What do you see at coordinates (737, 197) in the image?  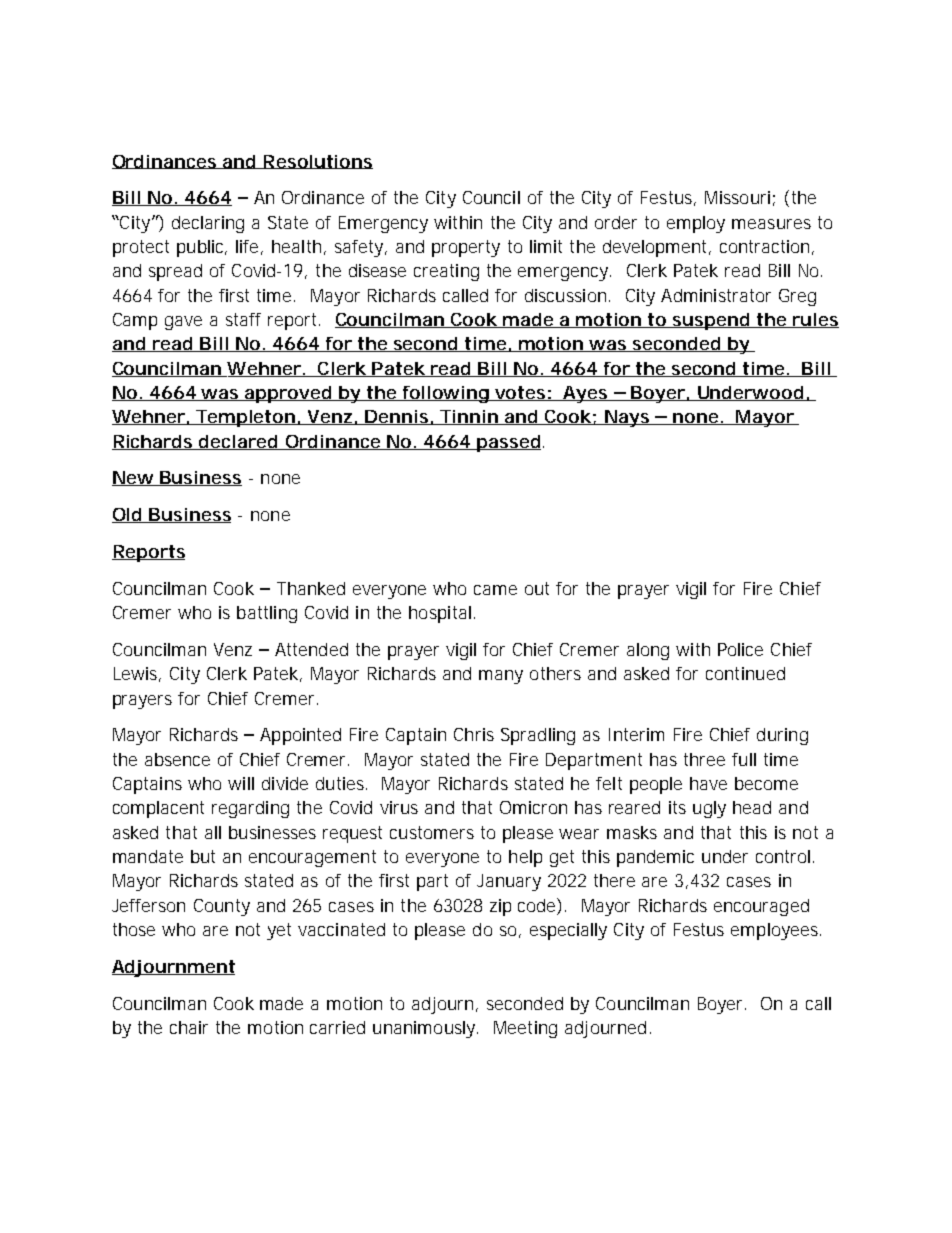 I see `Missouri` at bounding box center [737, 197].
